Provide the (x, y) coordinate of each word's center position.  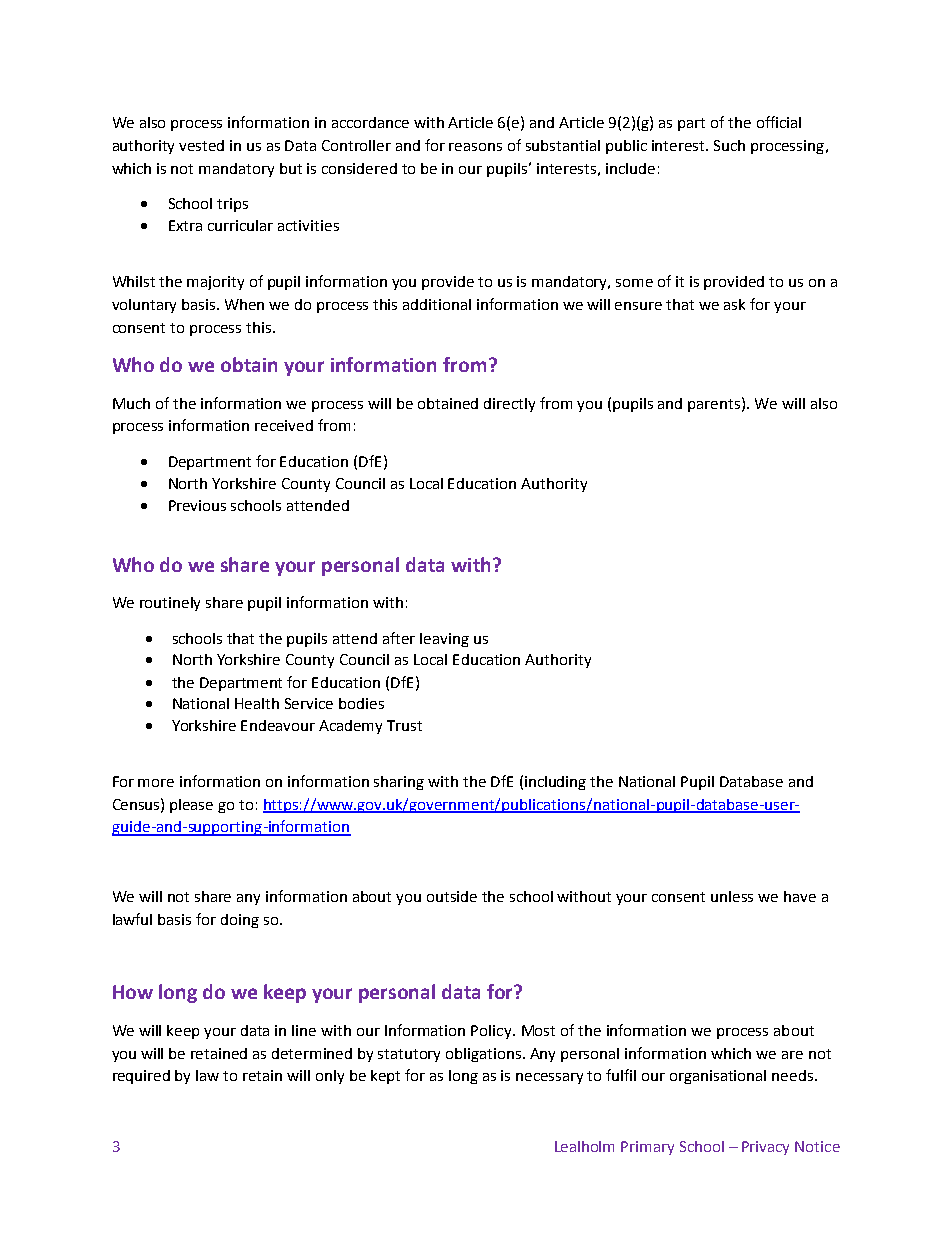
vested (201, 145)
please (191, 806)
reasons (475, 147)
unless (732, 896)
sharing (399, 783)
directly (509, 405)
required (141, 1077)
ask (734, 304)
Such (729, 145)
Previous (197, 505)
